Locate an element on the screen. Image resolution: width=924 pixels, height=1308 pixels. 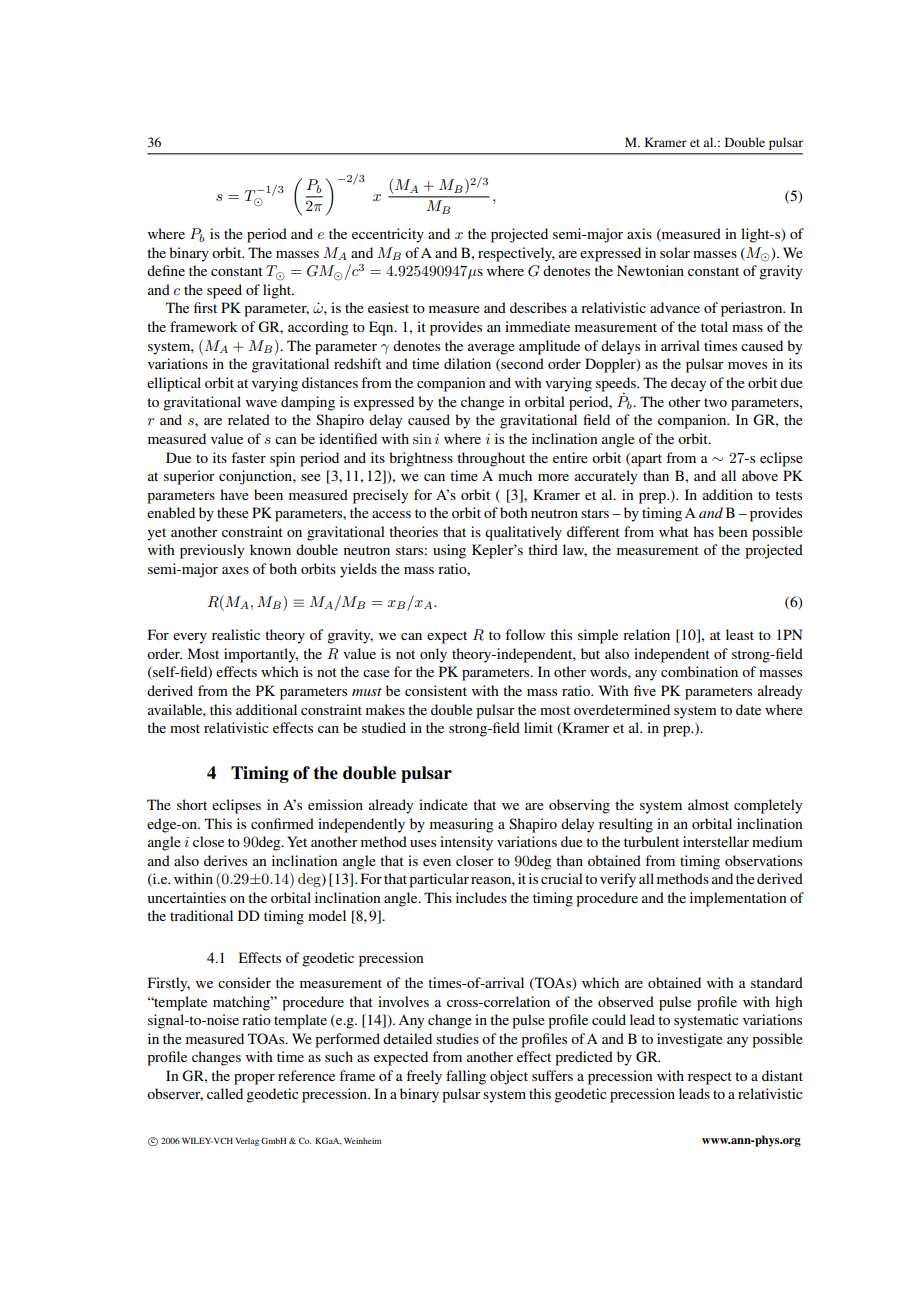
according is located at coordinates (318, 328).
